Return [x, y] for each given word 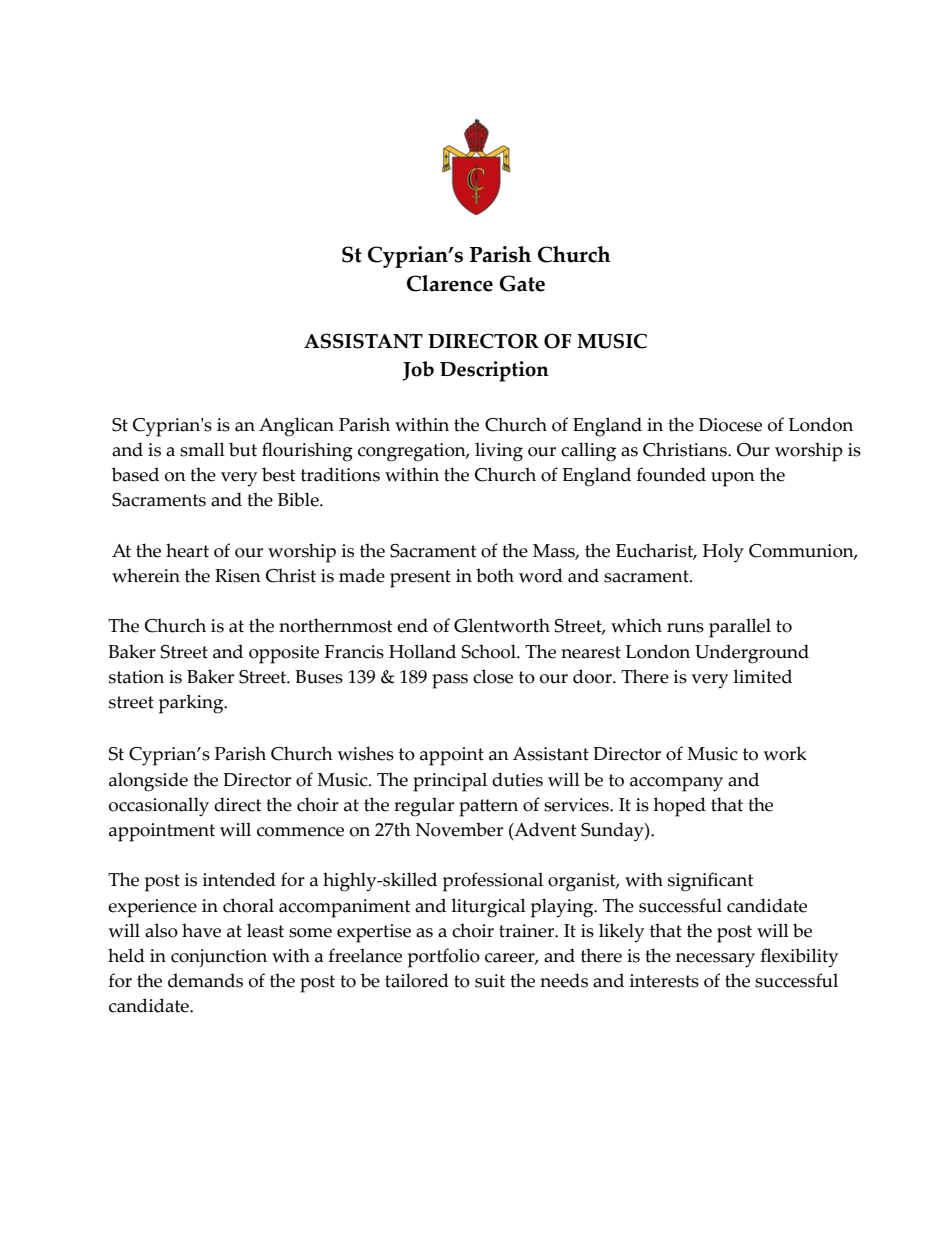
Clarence [450, 283]
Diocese [730, 425]
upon [733, 479]
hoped [680, 807]
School [490, 651]
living [499, 452]
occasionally [159, 807]
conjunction [219, 958]
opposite [284, 654]
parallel [740, 628]
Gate [522, 283]
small [202, 449]
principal [450, 782]
